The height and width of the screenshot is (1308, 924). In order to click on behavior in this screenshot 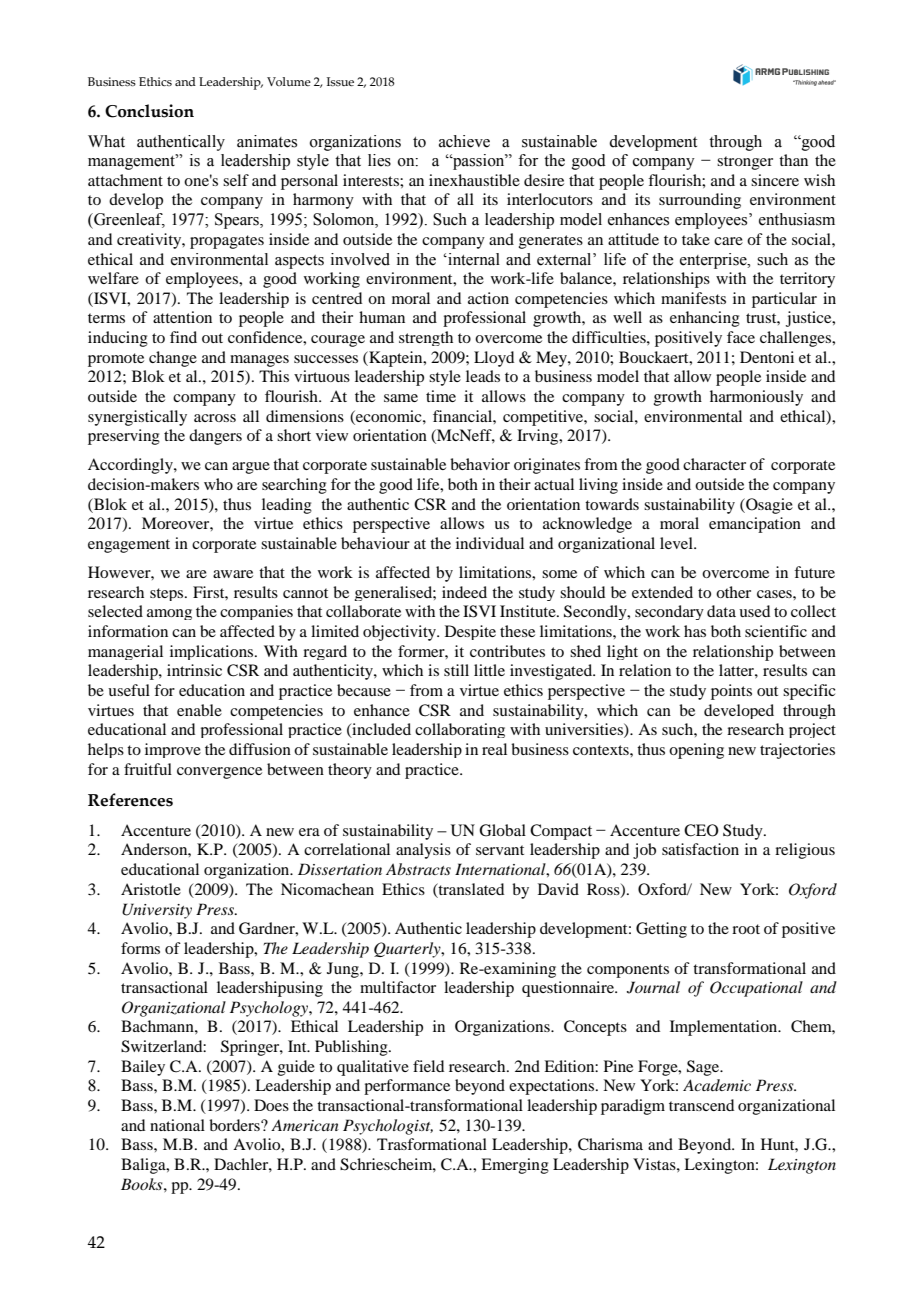, I will do `click(480, 464)`.
